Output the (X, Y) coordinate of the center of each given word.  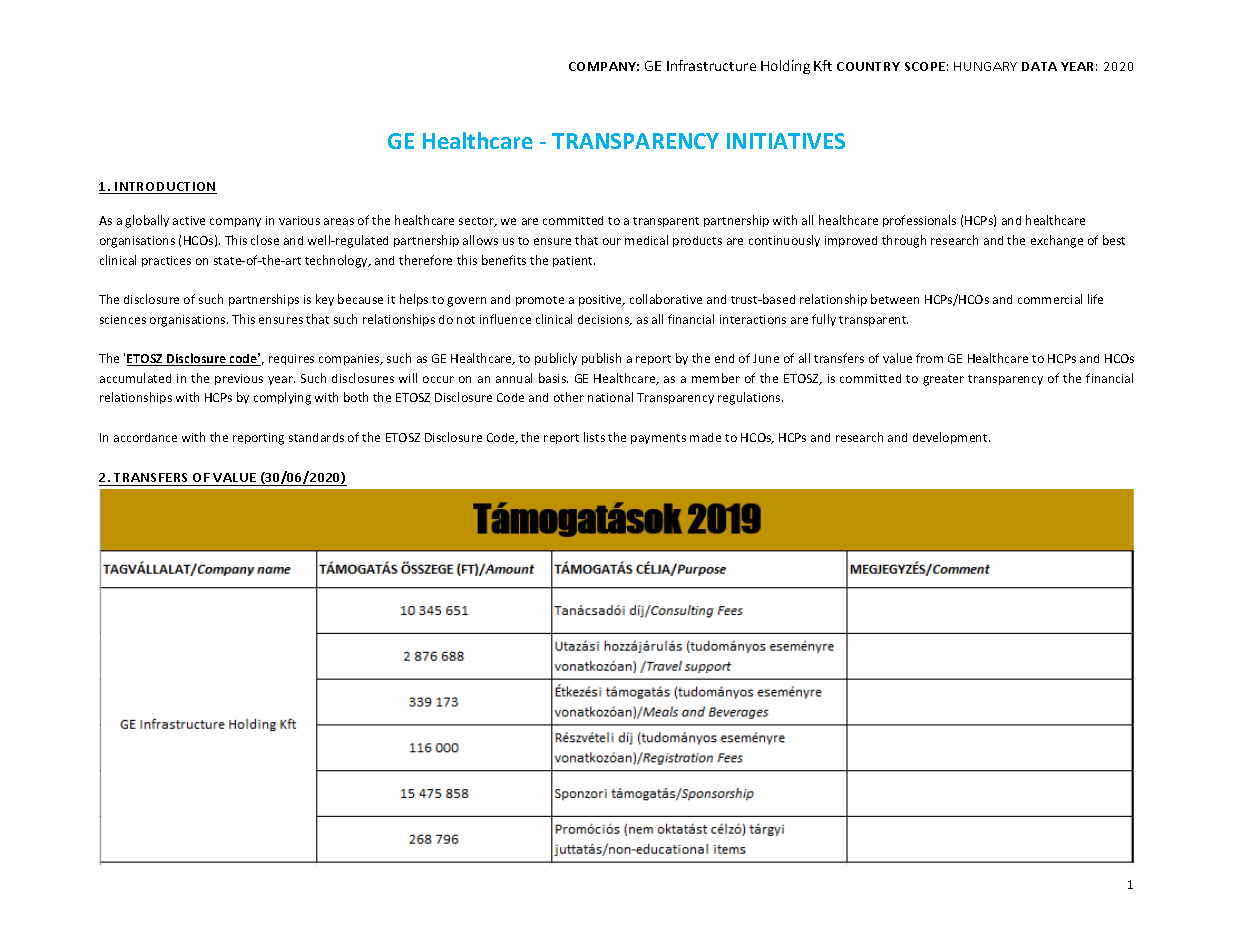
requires (291, 359)
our (612, 241)
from (929, 358)
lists (594, 437)
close (265, 240)
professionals (919, 221)
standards (316, 437)
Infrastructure (711, 65)
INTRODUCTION (165, 188)
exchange (1057, 241)
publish (601, 359)
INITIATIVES (786, 141)
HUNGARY (985, 66)
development (951, 438)
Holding (785, 67)
